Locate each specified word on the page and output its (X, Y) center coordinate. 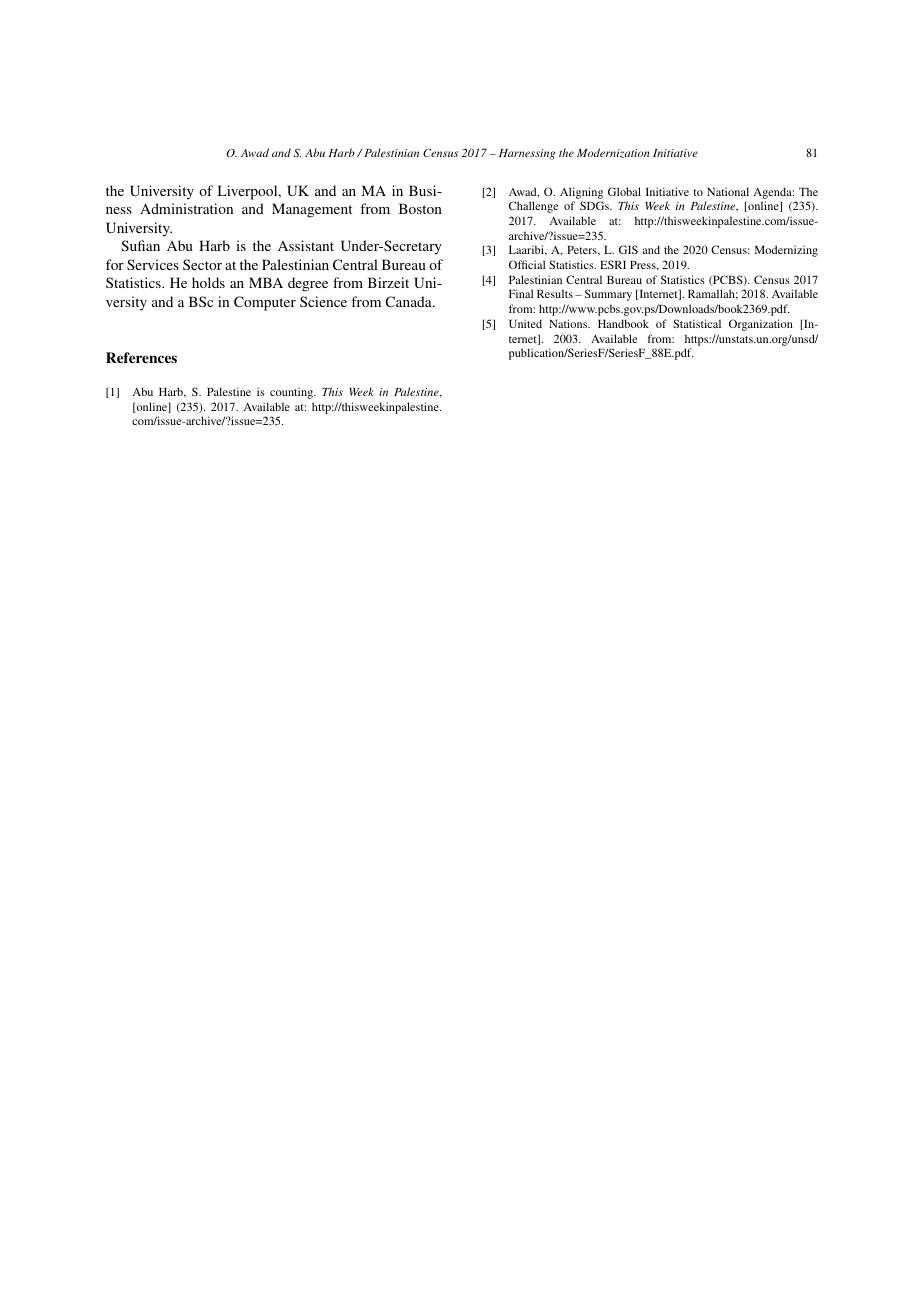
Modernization (613, 153)
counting (293, 393)
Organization (761, 325)
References (141, 357)
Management (312, 210)
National (728, 191)
